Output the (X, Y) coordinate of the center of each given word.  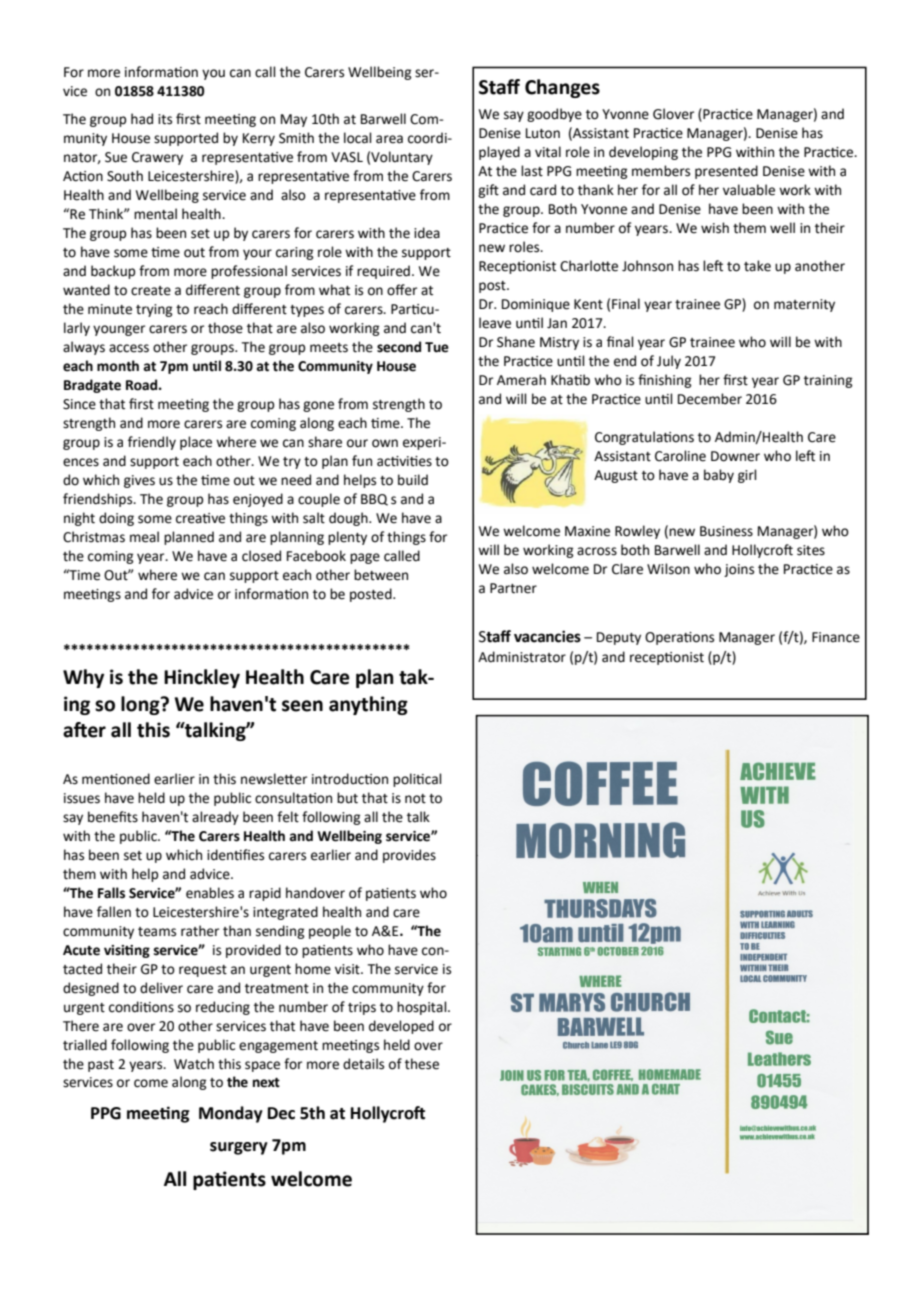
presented (726, 172)
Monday (231, 1114)
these (422, 1064)
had (142, 119)
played (499, 153)
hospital (423, 1008)
